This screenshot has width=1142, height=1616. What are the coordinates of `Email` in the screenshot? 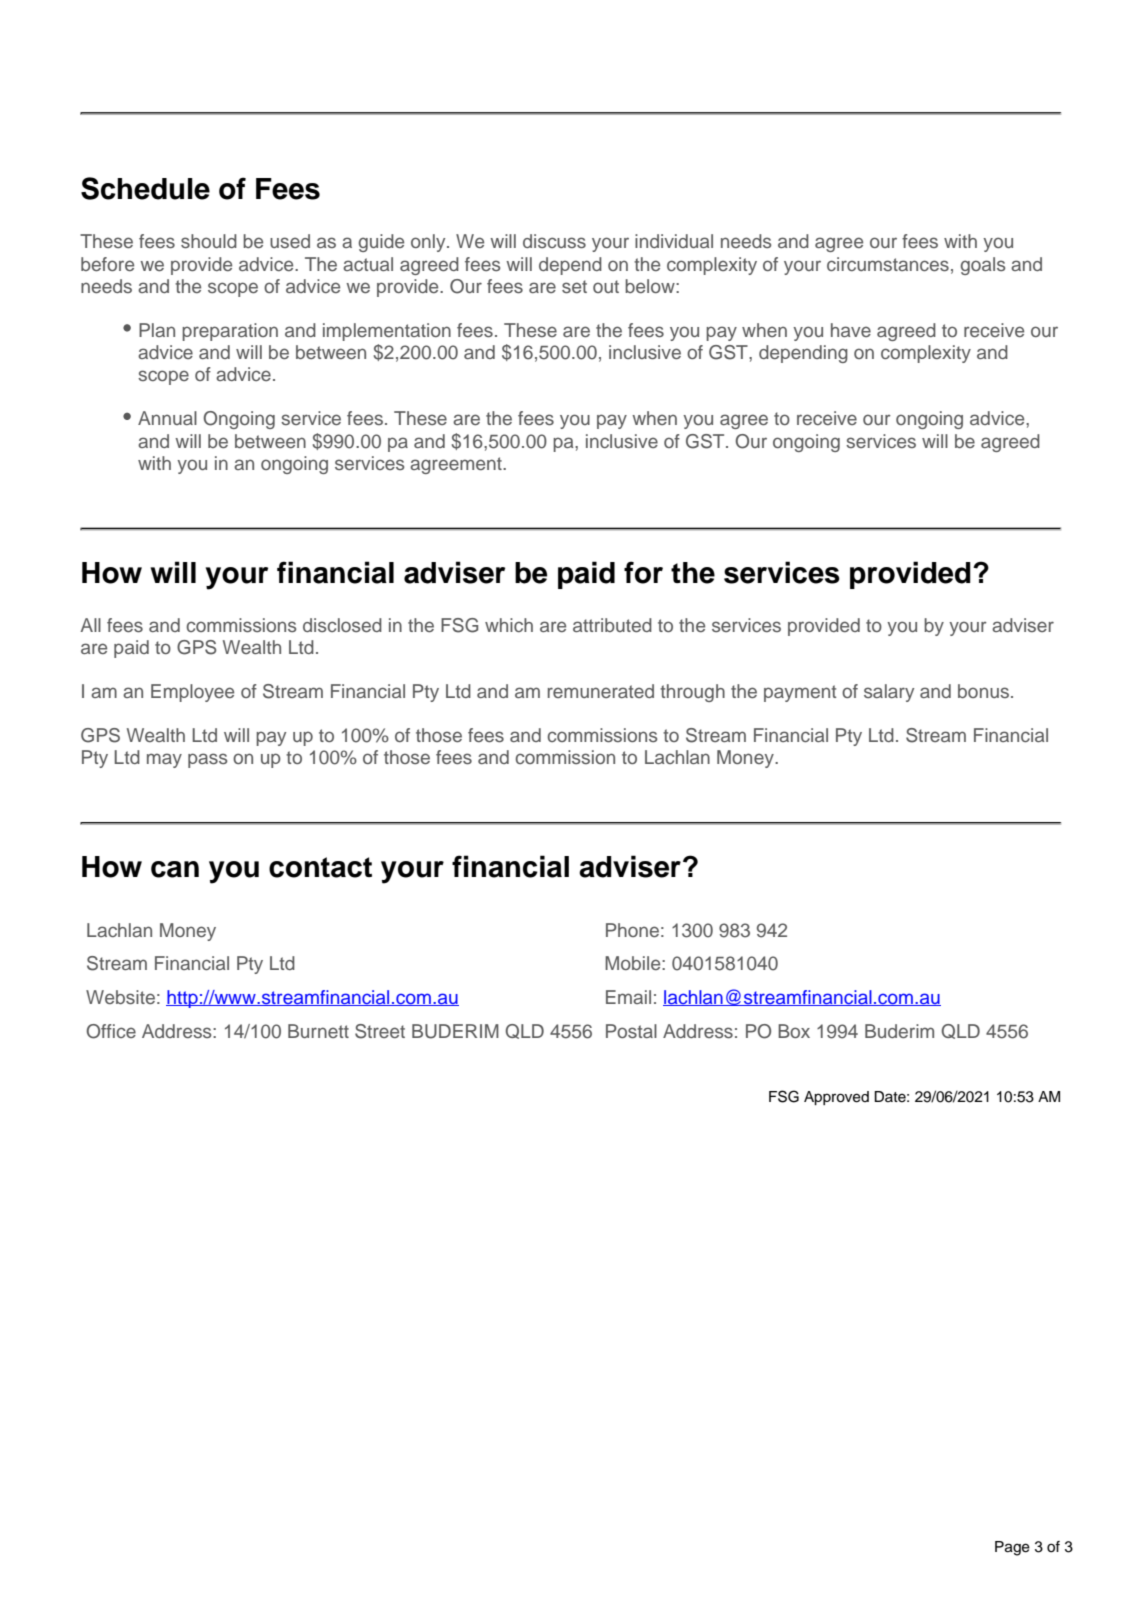 It's located at (628, 997).
